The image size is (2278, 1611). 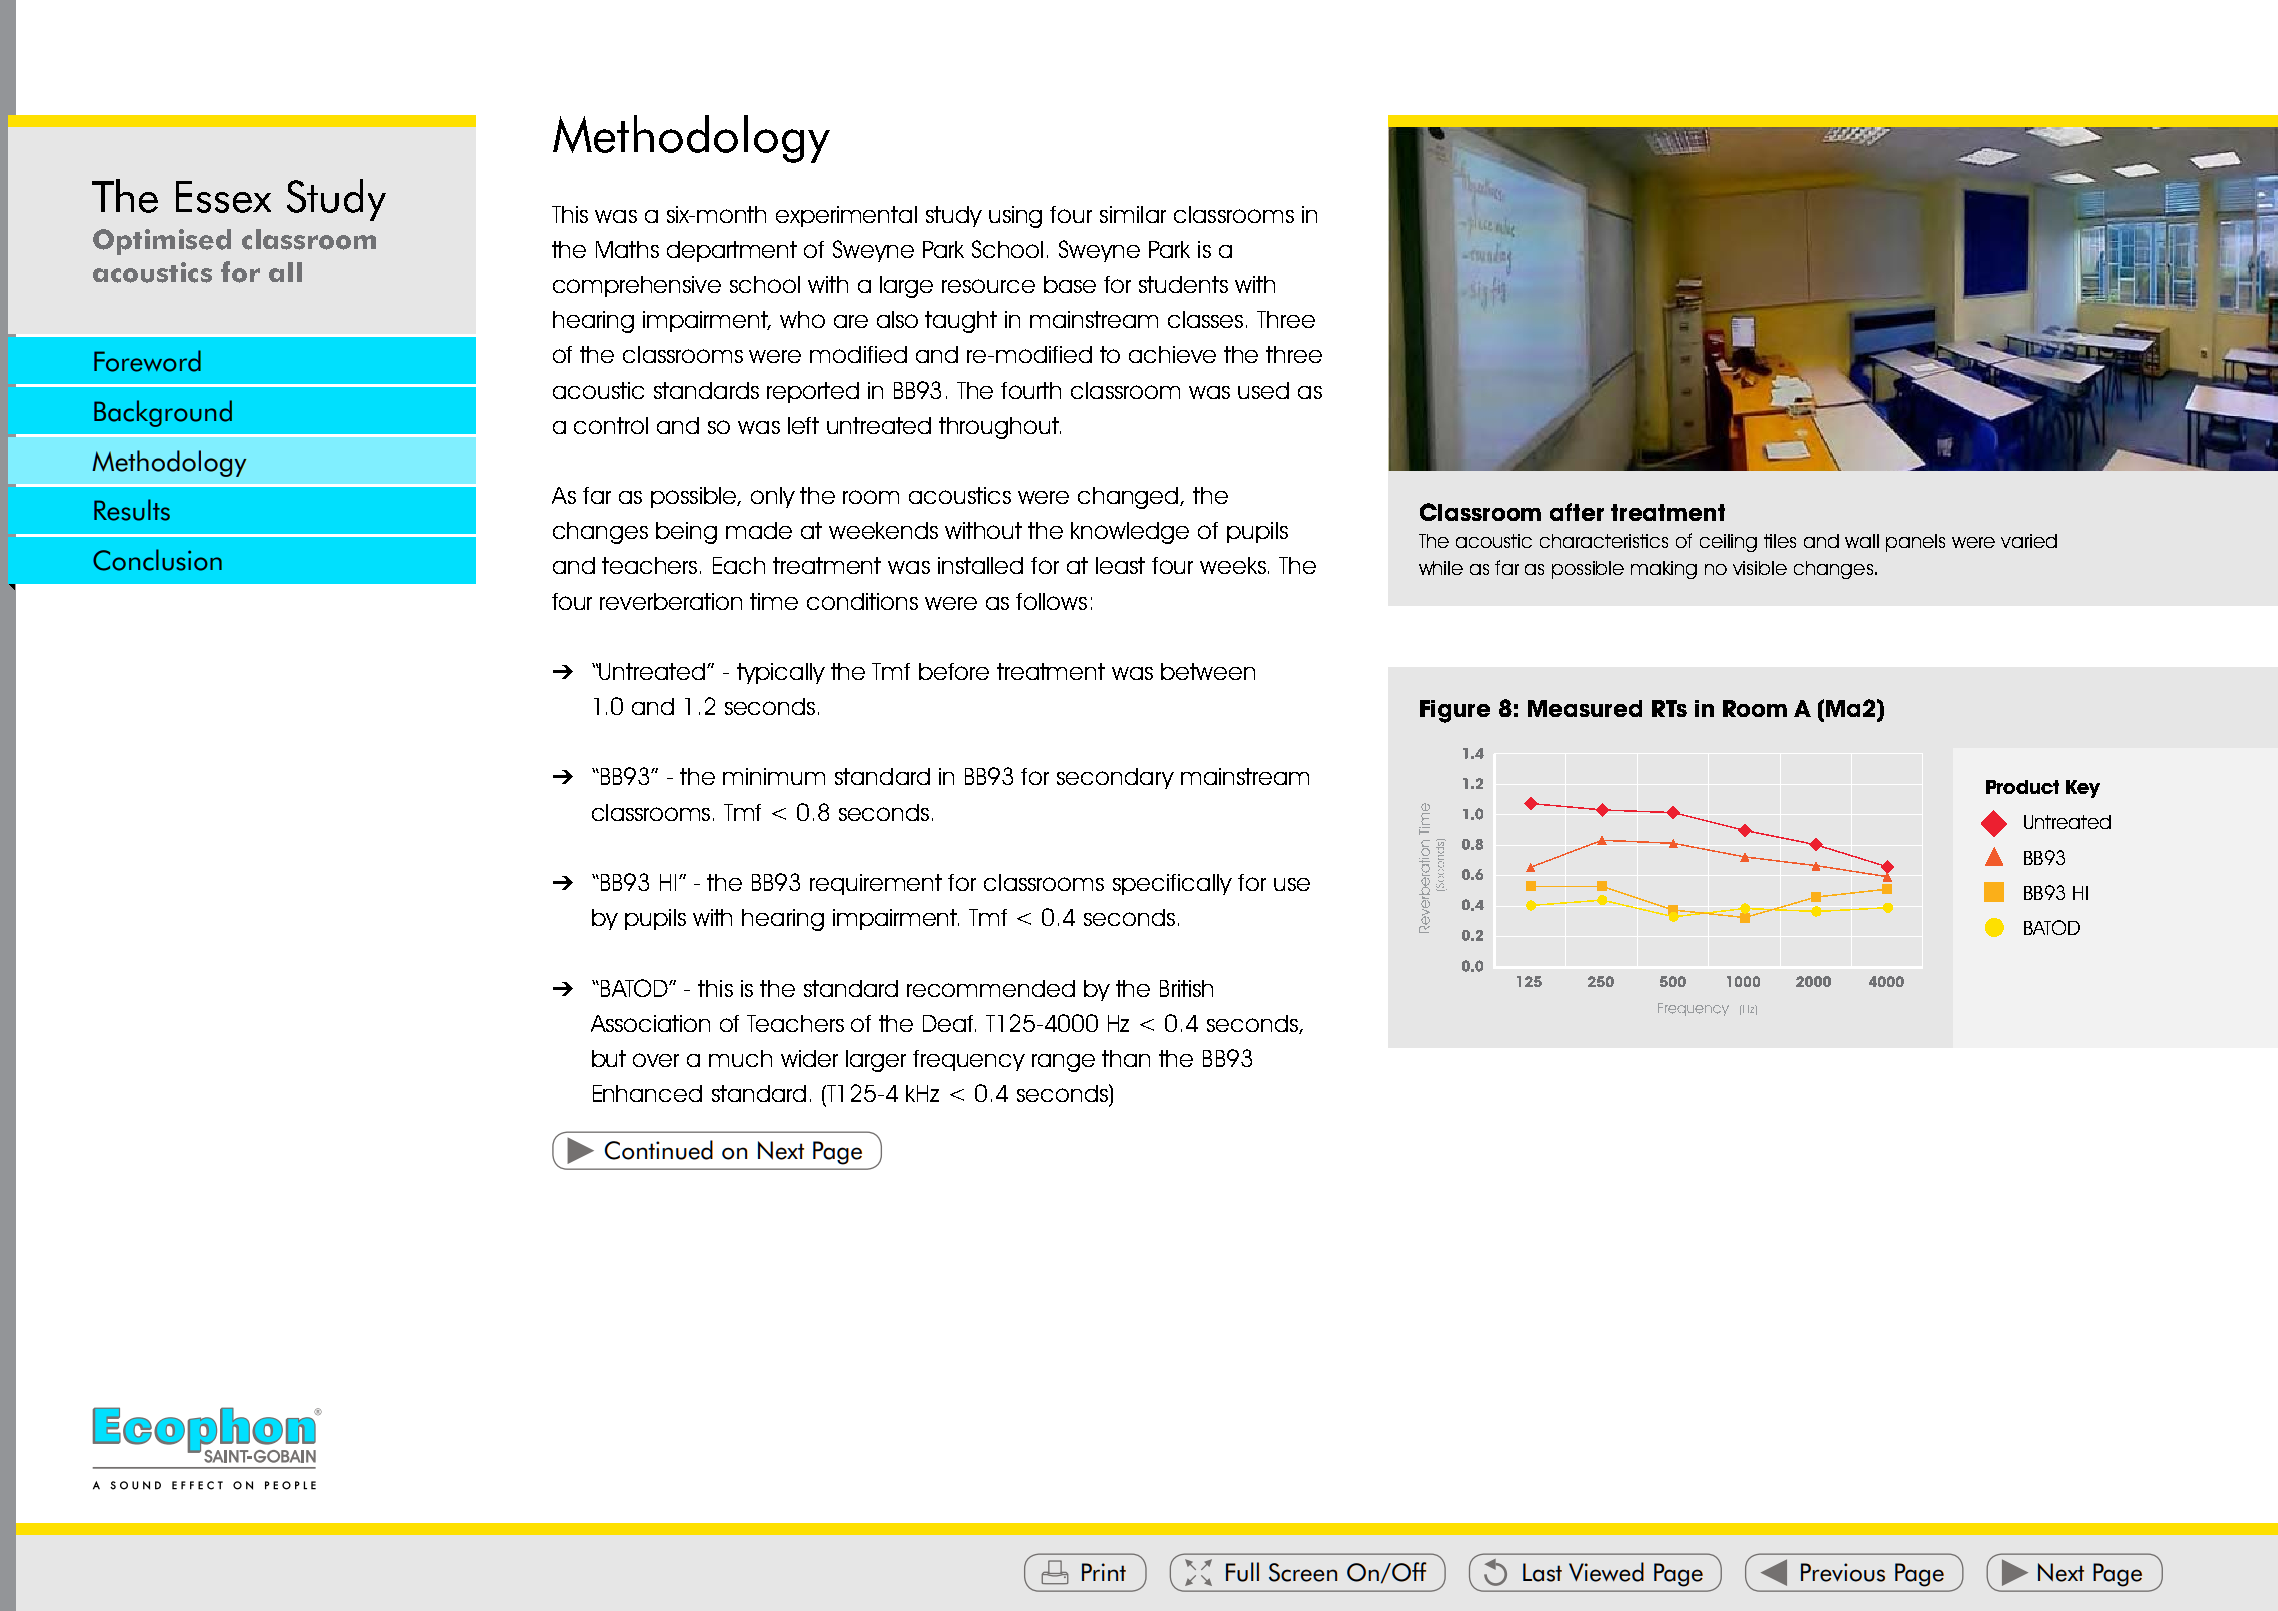 I want to click on similar, so click(x=1133, y=214).
